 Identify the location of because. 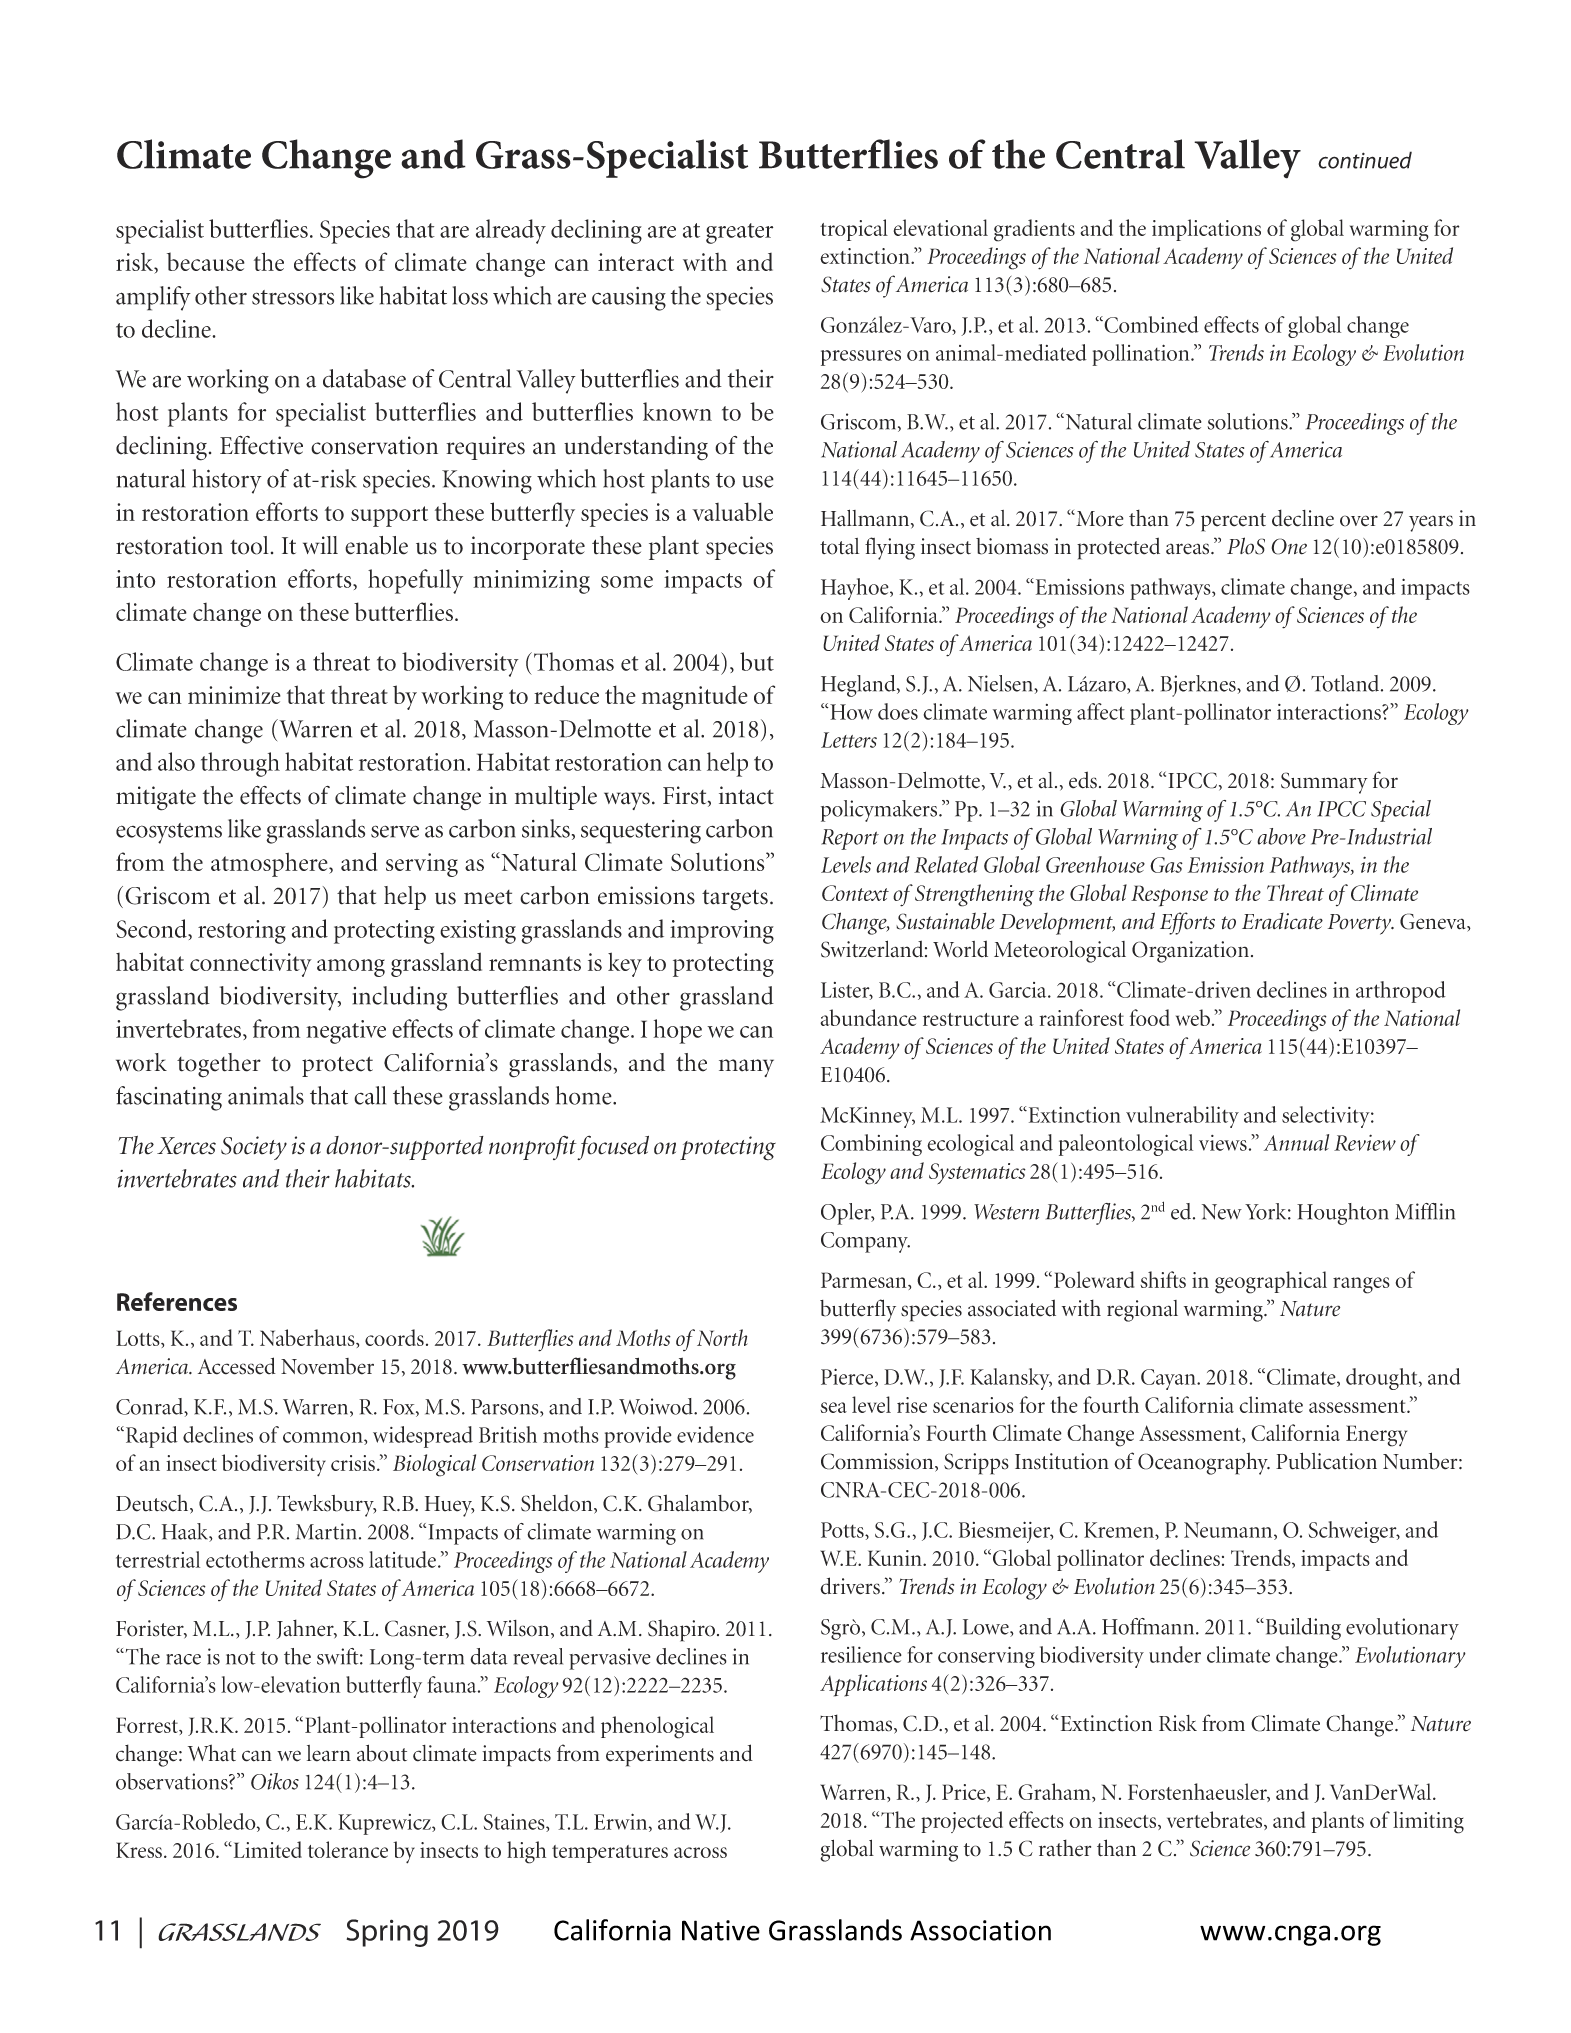
(206, 261).
